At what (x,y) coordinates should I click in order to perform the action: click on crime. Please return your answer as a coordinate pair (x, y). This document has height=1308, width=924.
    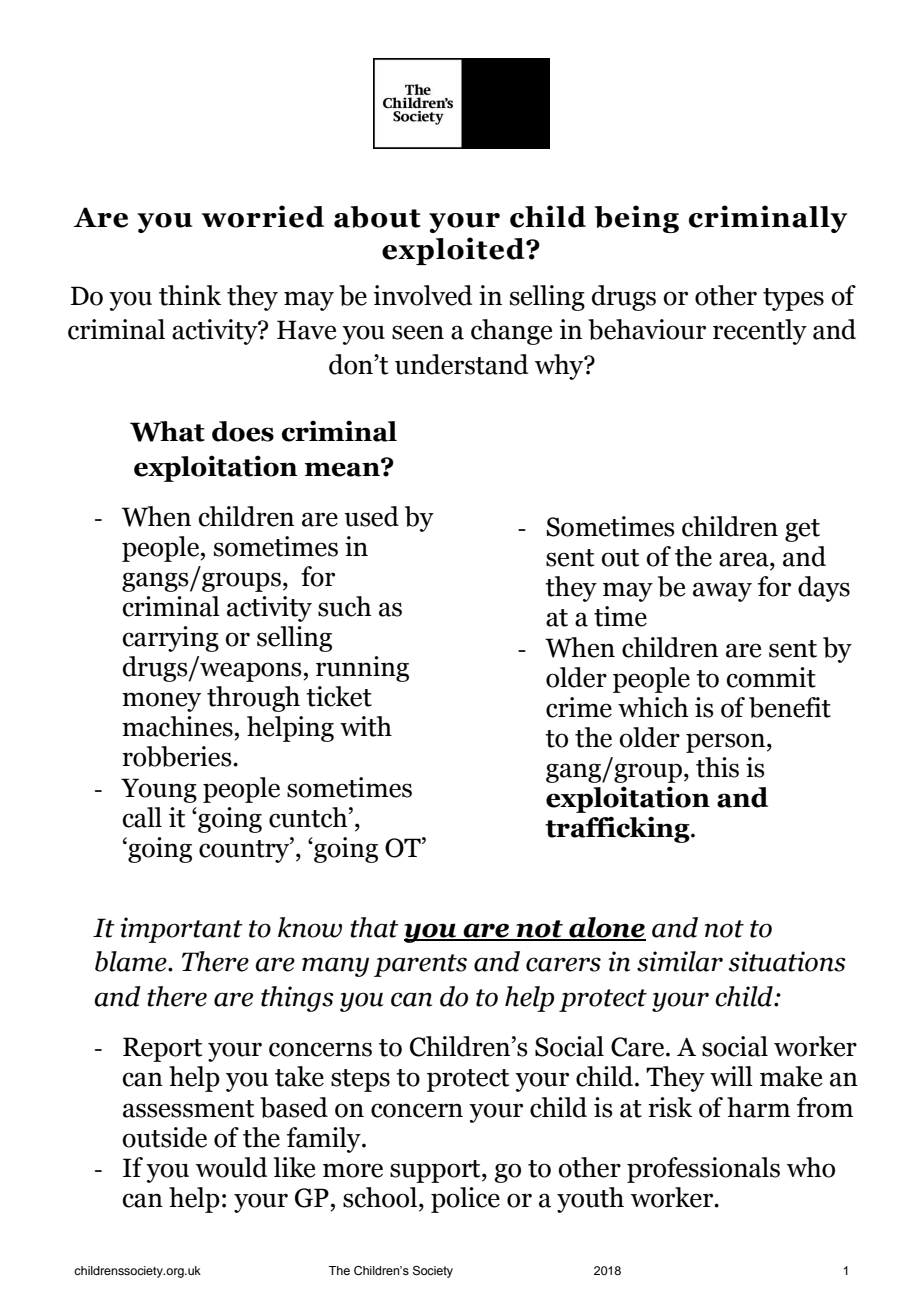
    Looking at the image, I should click on (579, 707).
